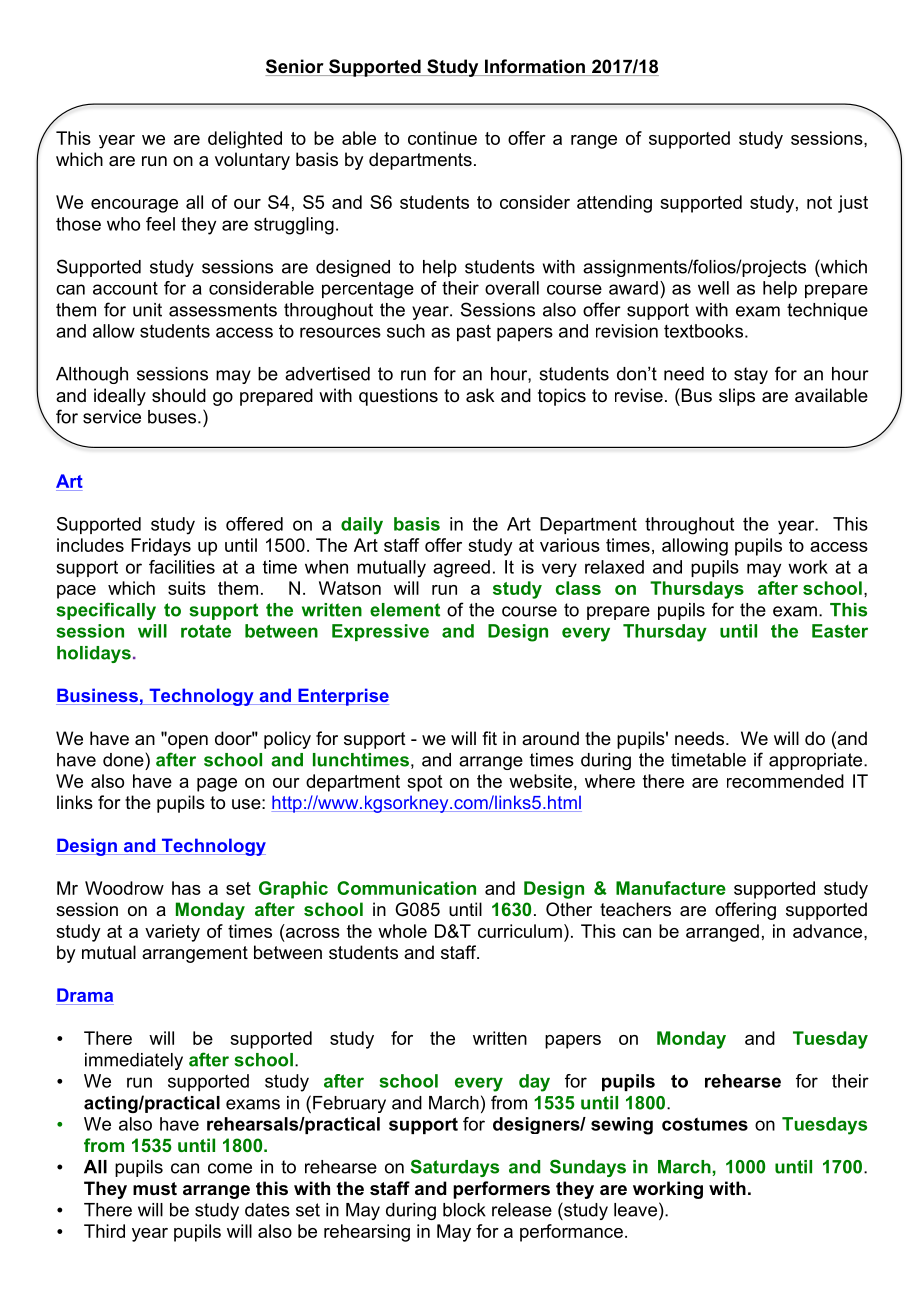 This screenshot has height=1308, width=924. Describe the element at coordinates (829, 931) in the screenshot. I see `advance` at that location.
